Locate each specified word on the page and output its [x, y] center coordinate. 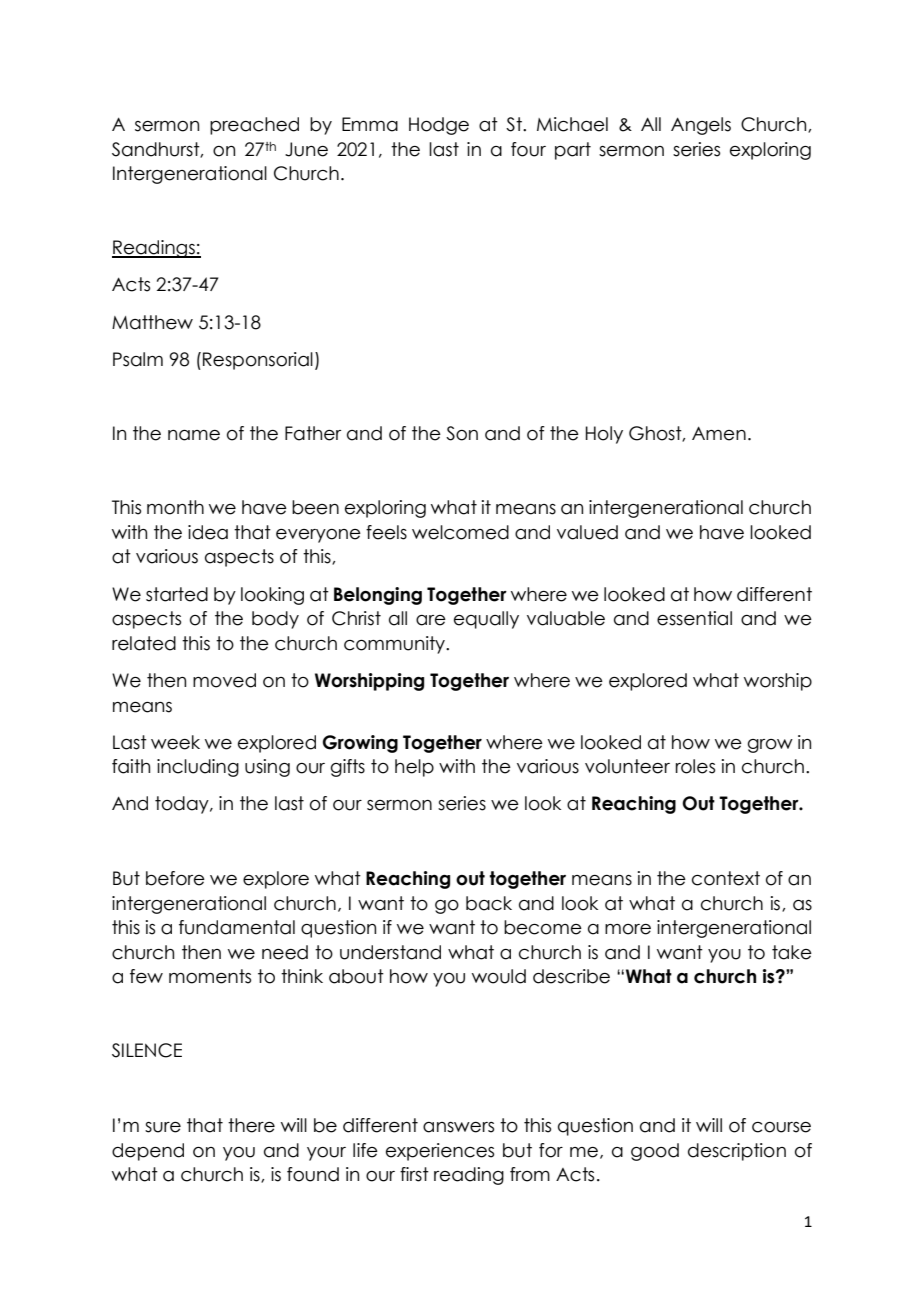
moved [224, 680]
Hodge [439, 126]
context [726, 878]
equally [486, 620]
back [489, 903]
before [175, 878]
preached [254, 126]
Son [462, 433]
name [194, 435]
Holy [604, 435]
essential [694, 618]
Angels [701, 126]
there [251, 1125]
